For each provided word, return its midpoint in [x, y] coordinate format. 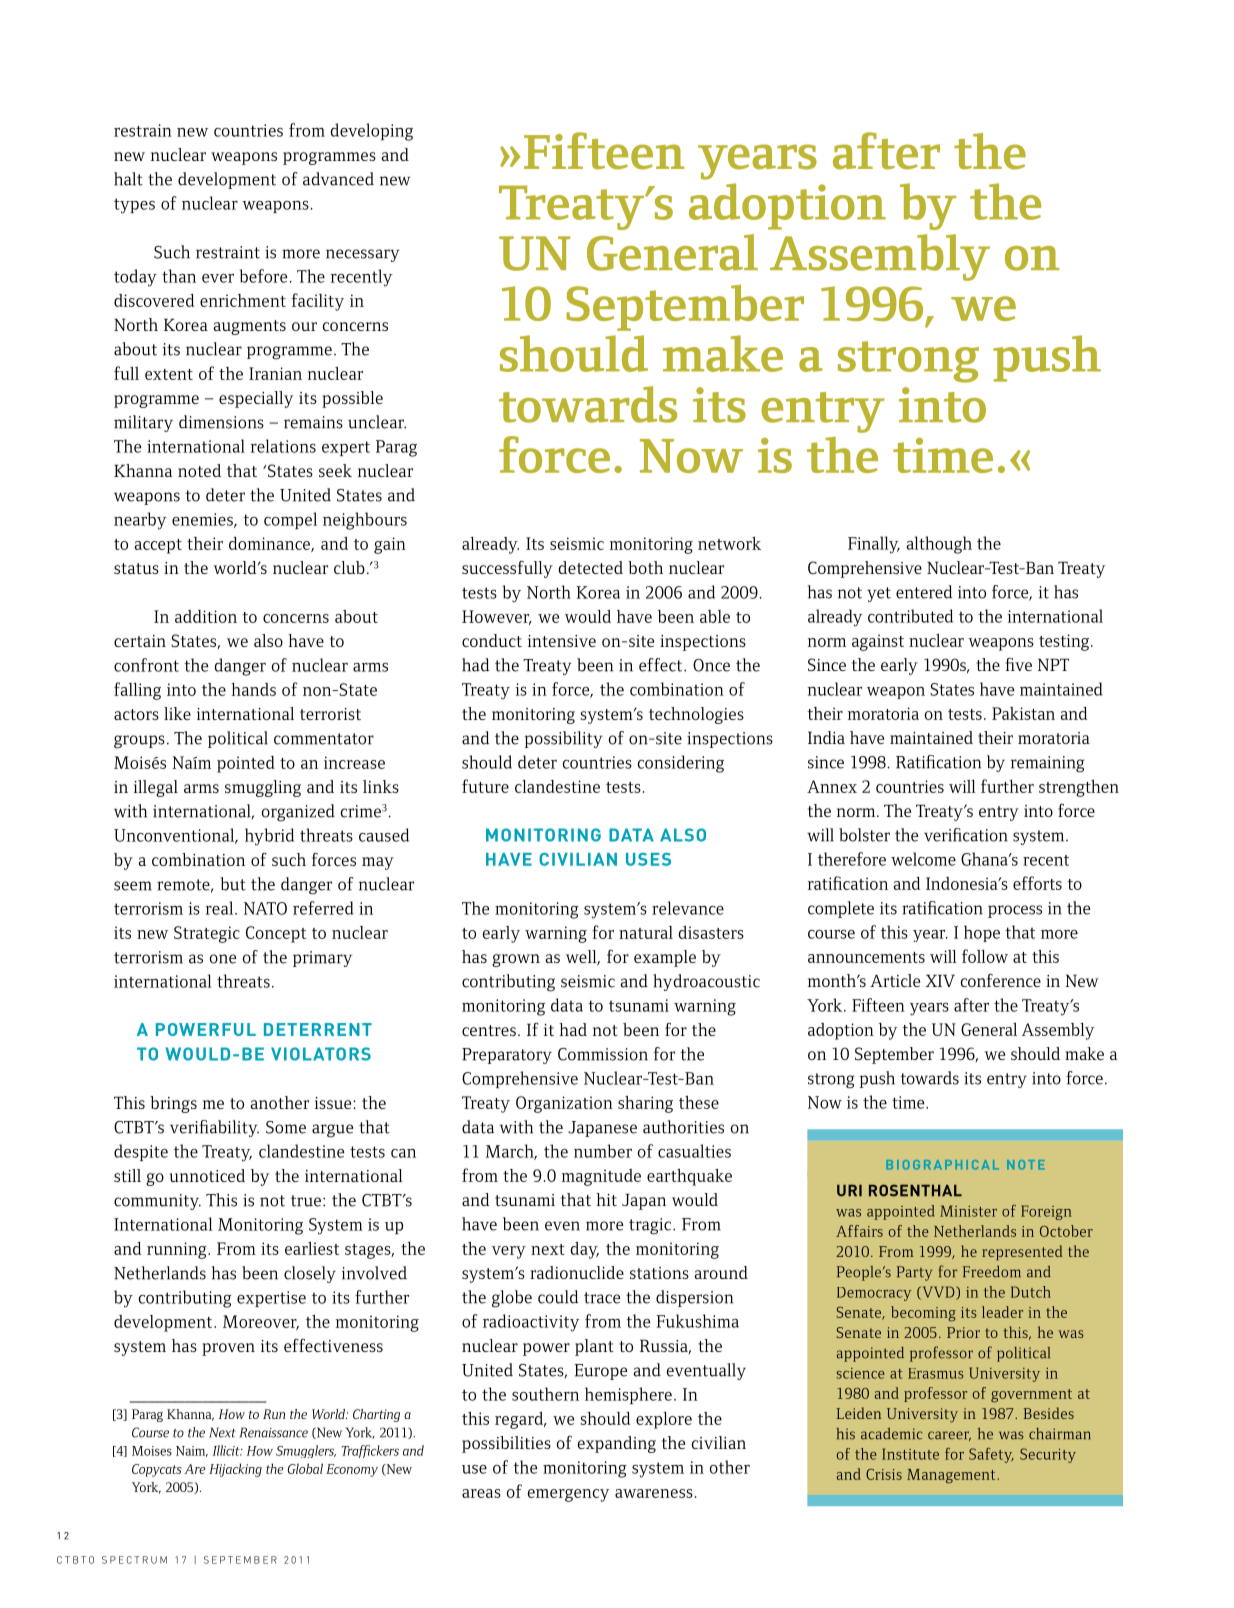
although [939, 545]
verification [966, 835]
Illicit [227, 1450]
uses [648, 859]
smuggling [263, 788]
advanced [338, 179]
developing [371, 132]
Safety [991, 1455]
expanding [617, 1444]
